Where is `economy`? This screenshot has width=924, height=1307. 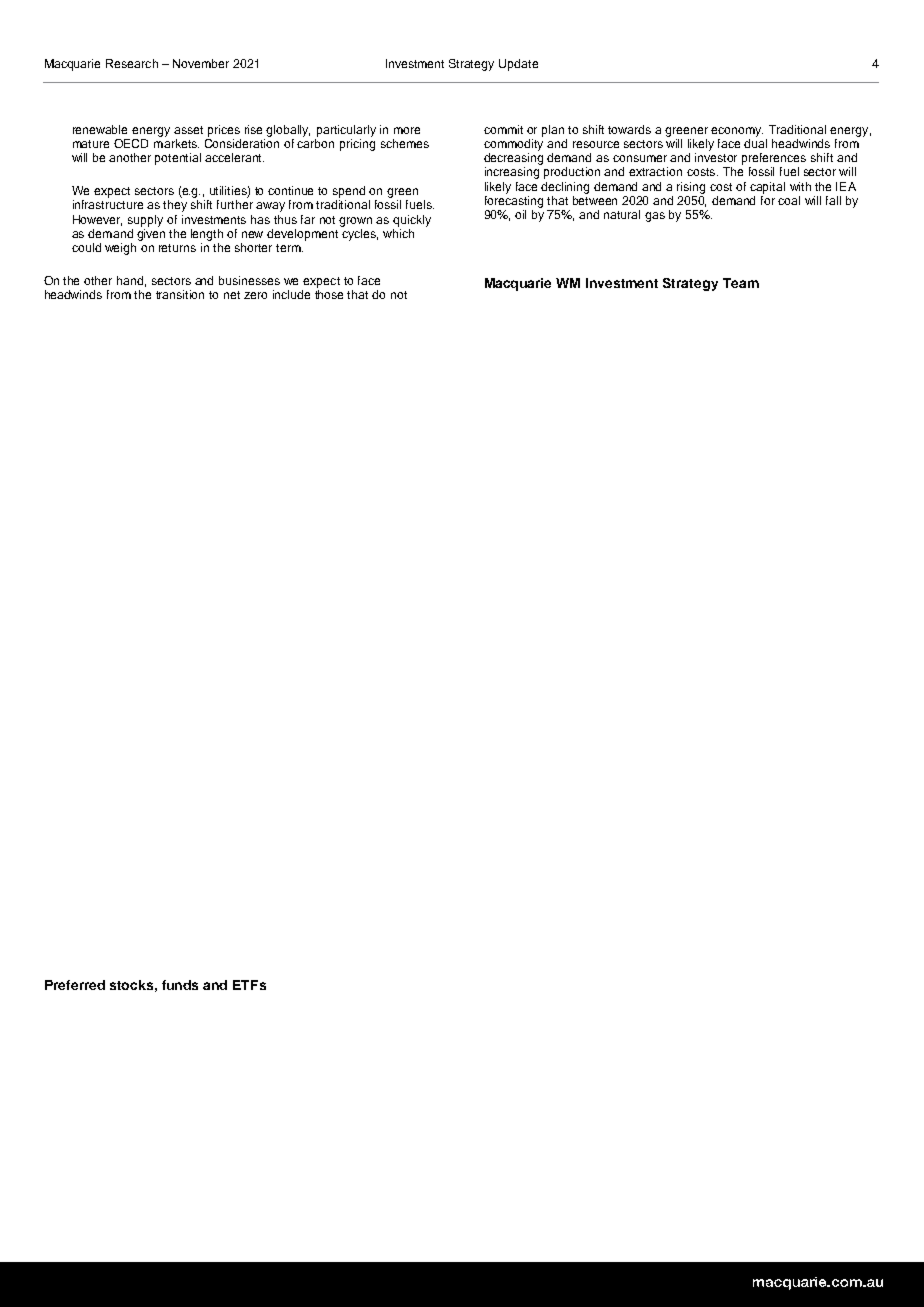
economy is located at coordinates (737, 132).
